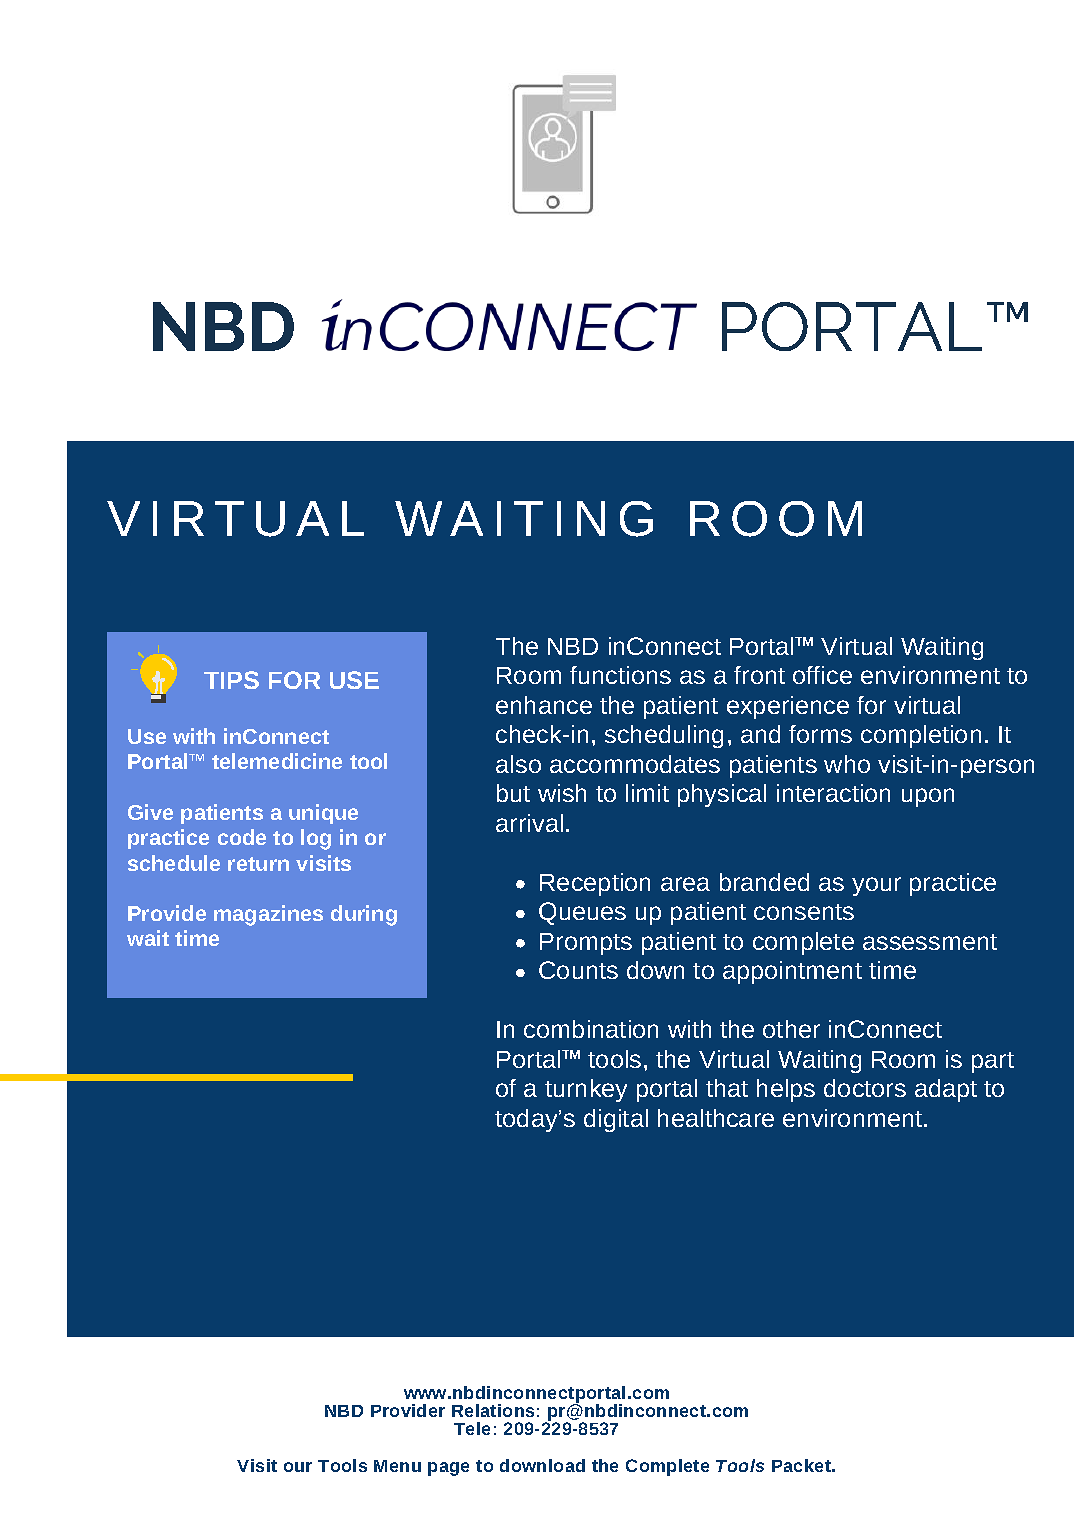 The image size is (1074, 1519). Describe the element at coordinates (616, 1120) in the screenshot. I see `digital` at that location.
